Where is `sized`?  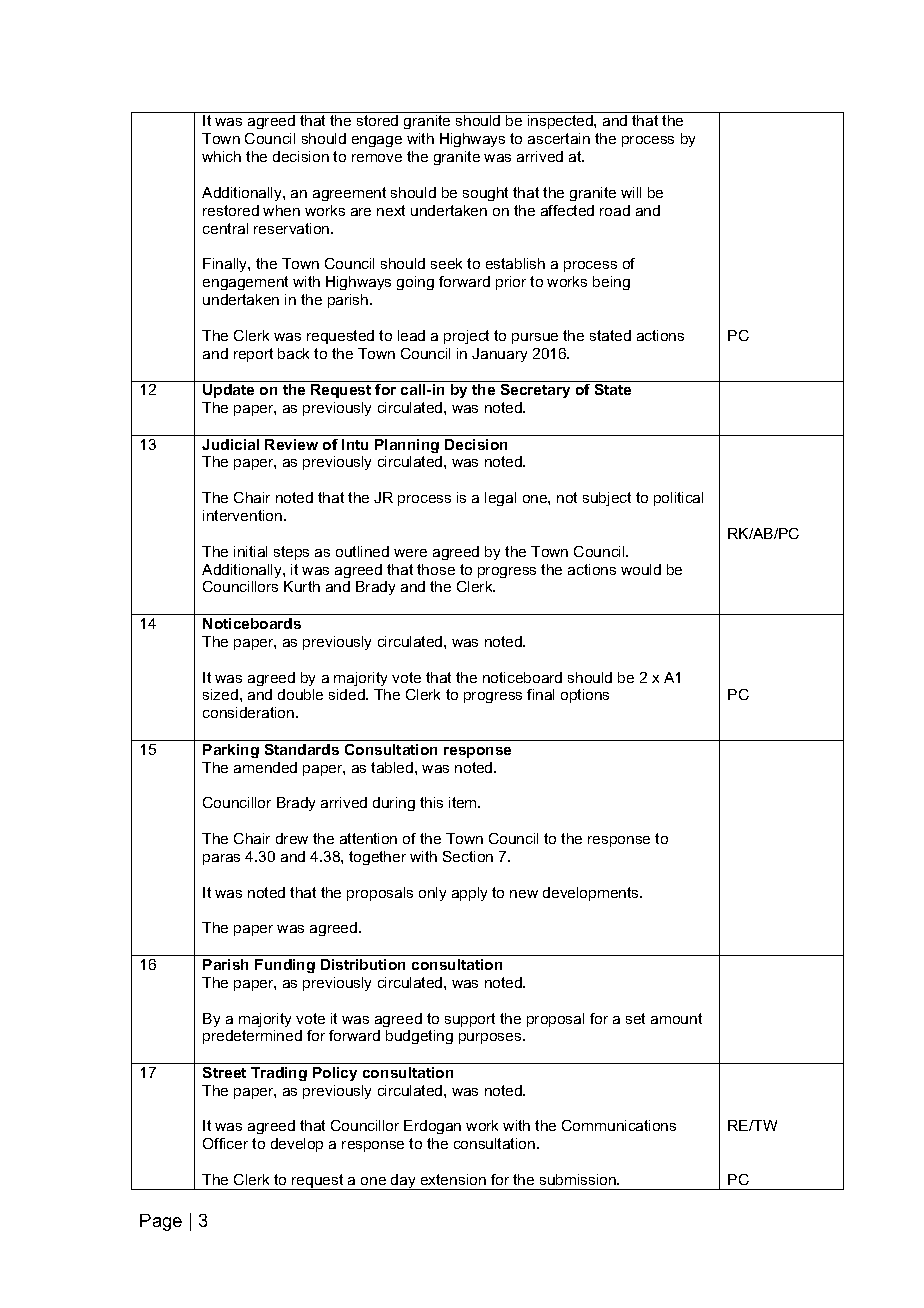
sized is located at coordinates (220, 694).
